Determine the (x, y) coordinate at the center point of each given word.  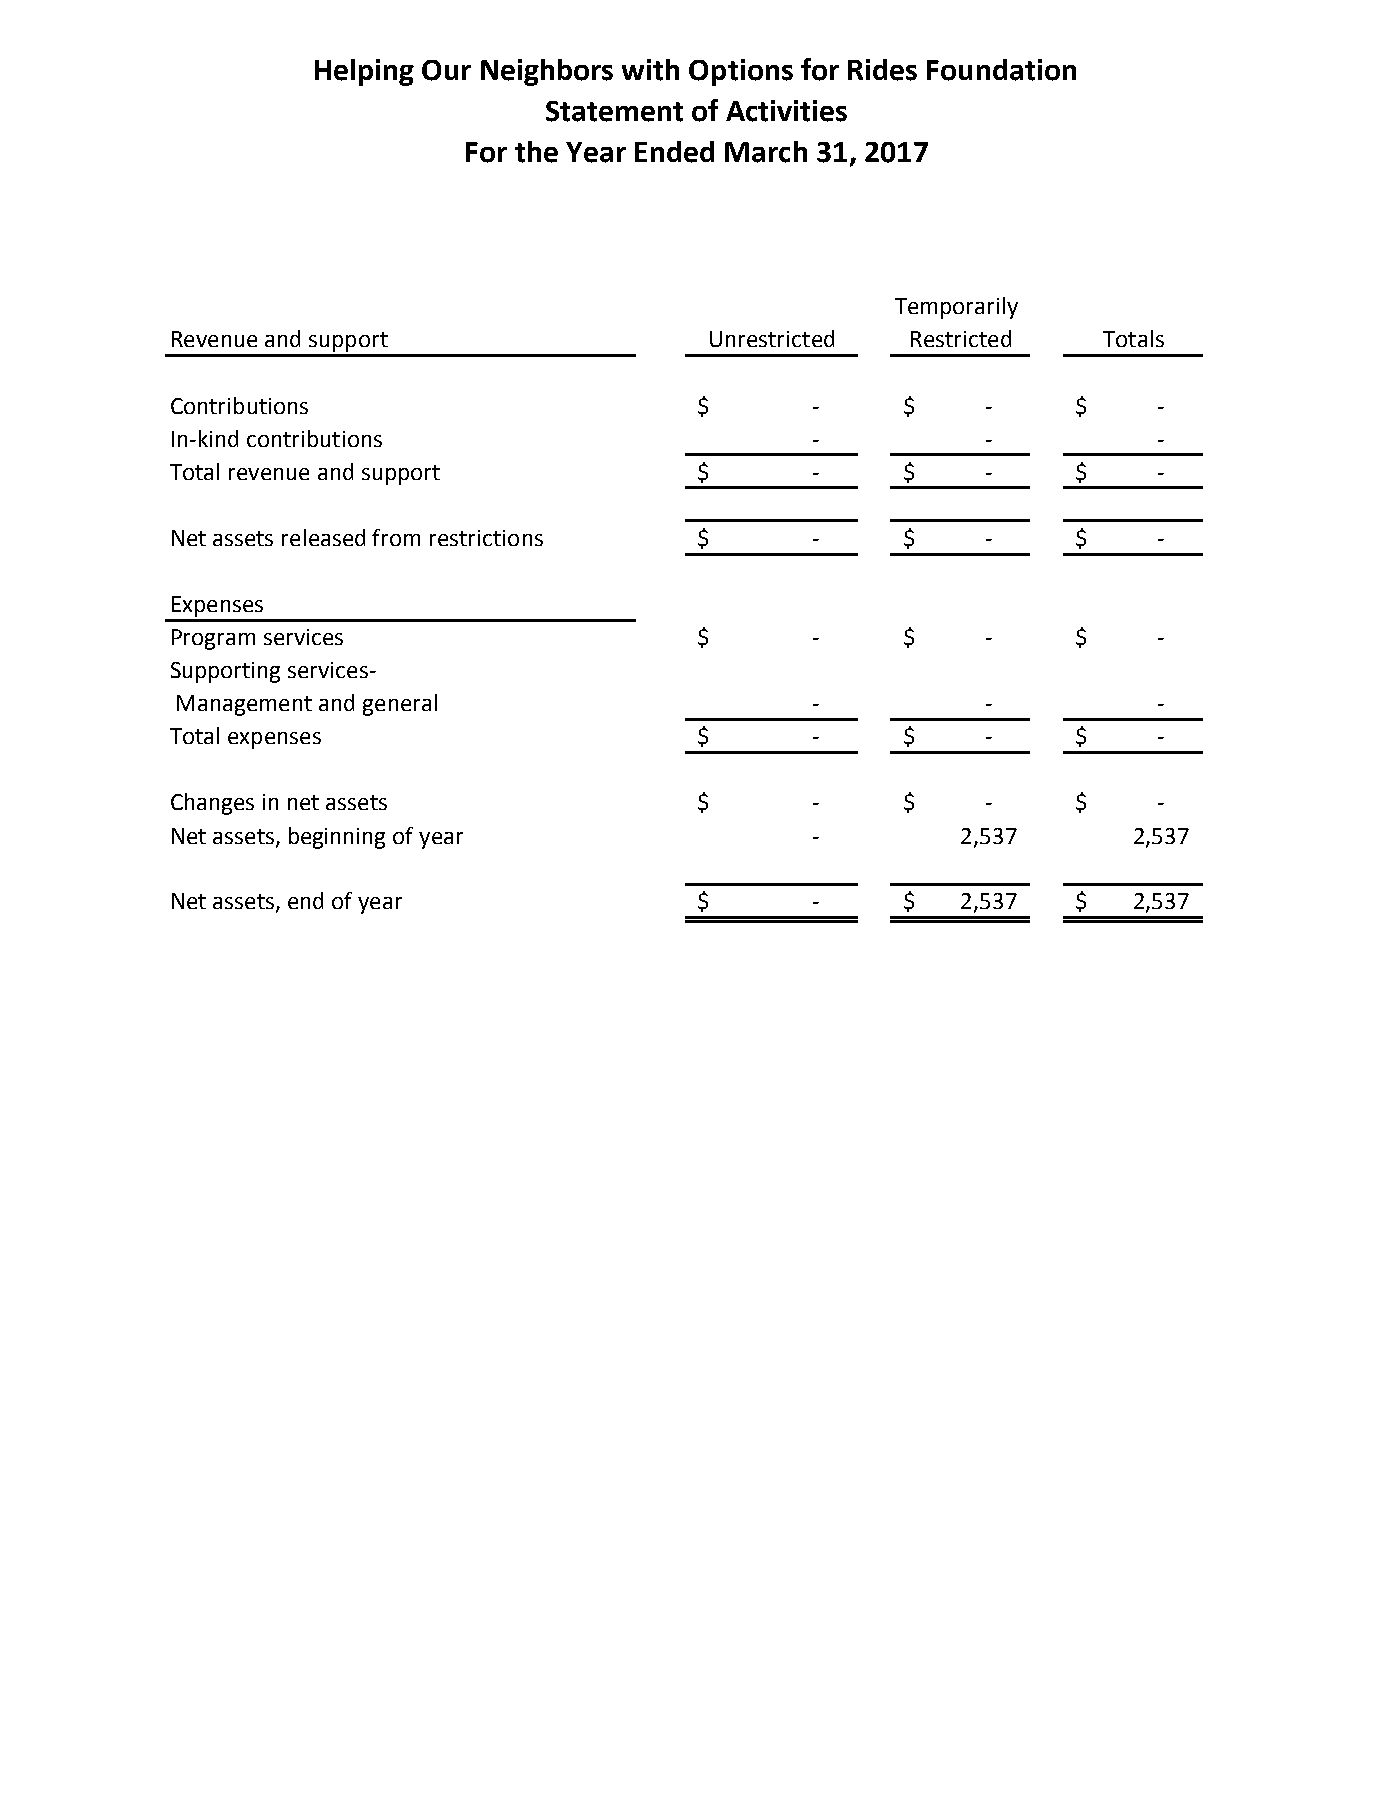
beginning (337, 838)
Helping (364, 72)
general (400, 705)
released (323, 537)
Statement (614, 111)
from (396, 537)
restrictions (486, 538)
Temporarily (956, 308)
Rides (882, 70)
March (766, 152)
